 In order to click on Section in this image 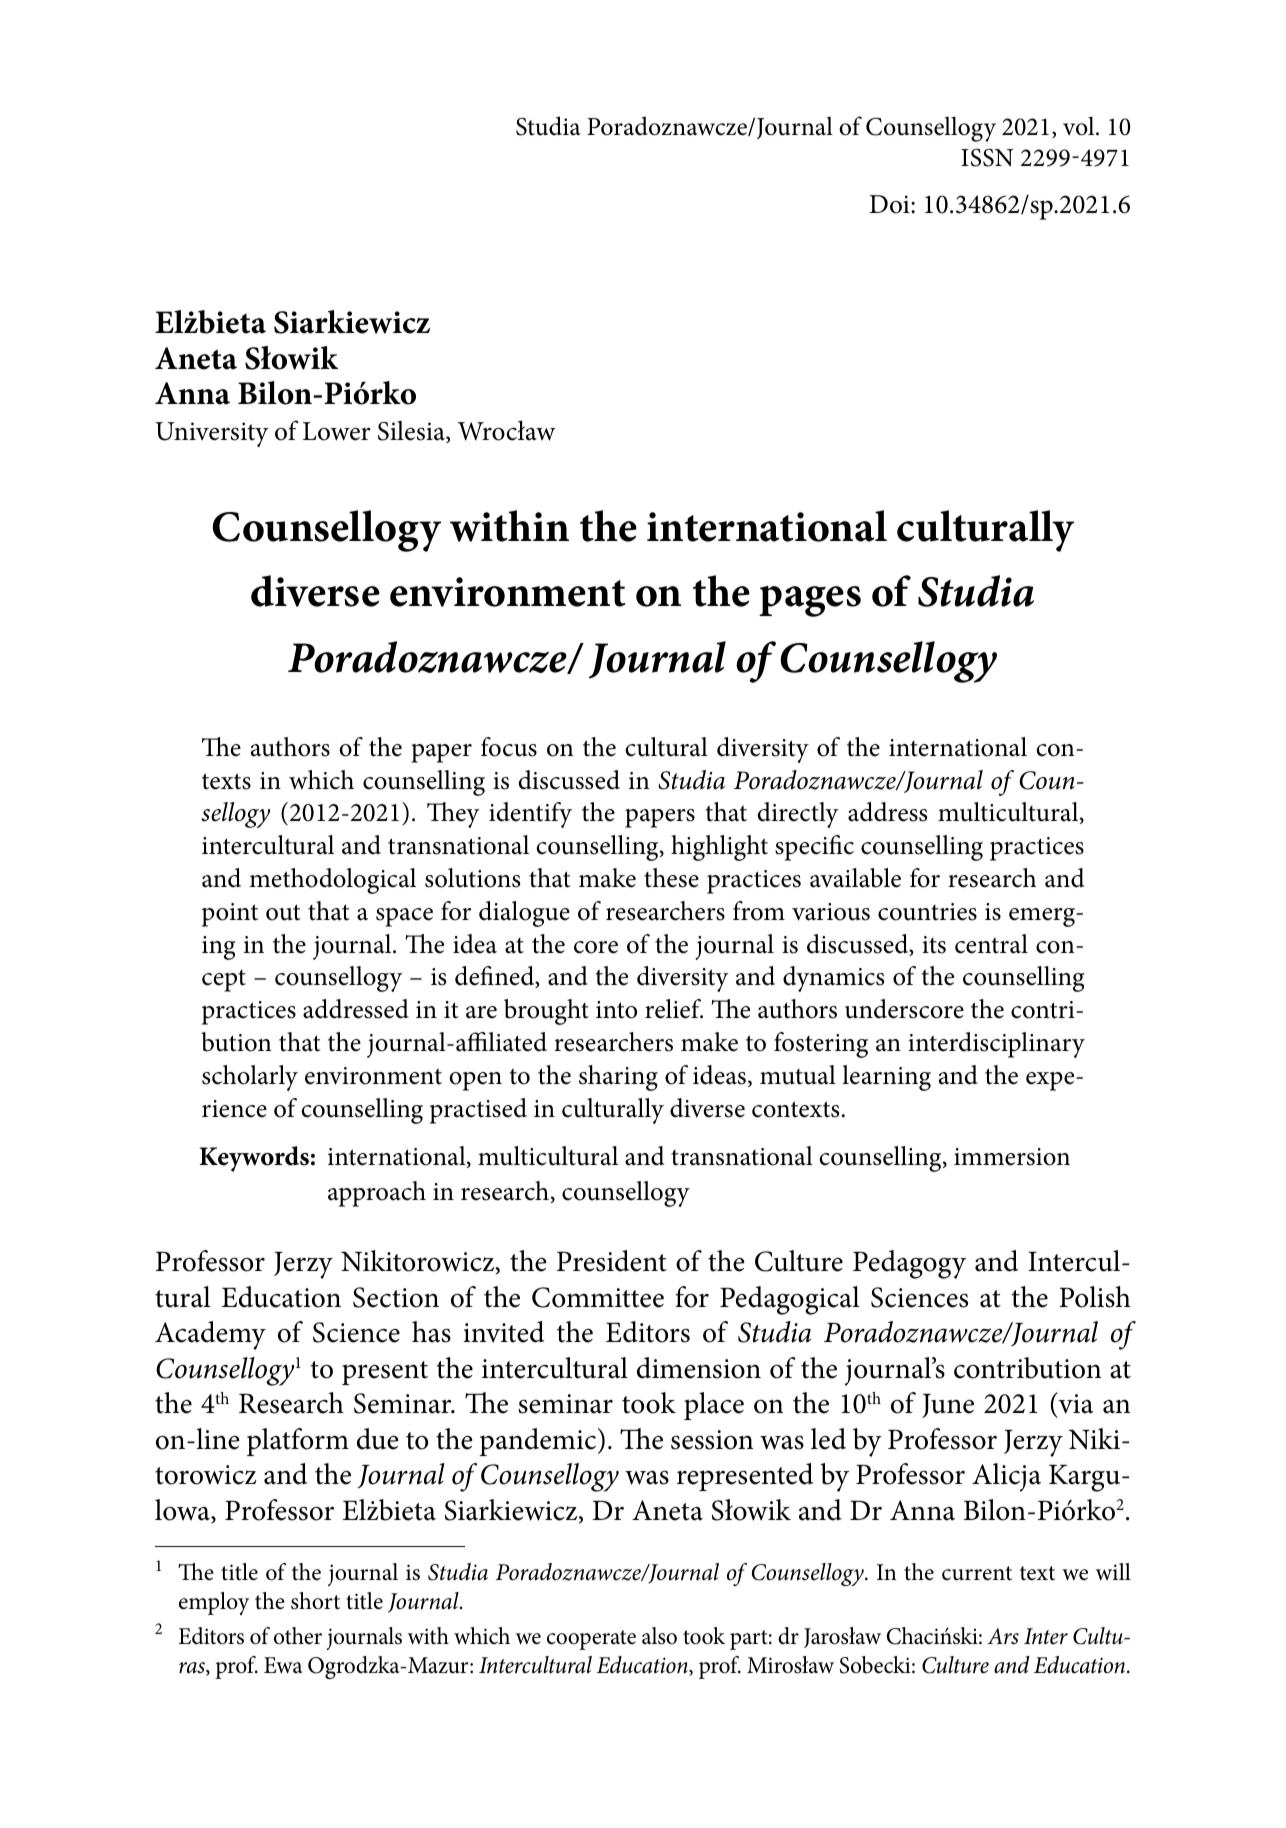, I will do `click(396, 1297)`.
